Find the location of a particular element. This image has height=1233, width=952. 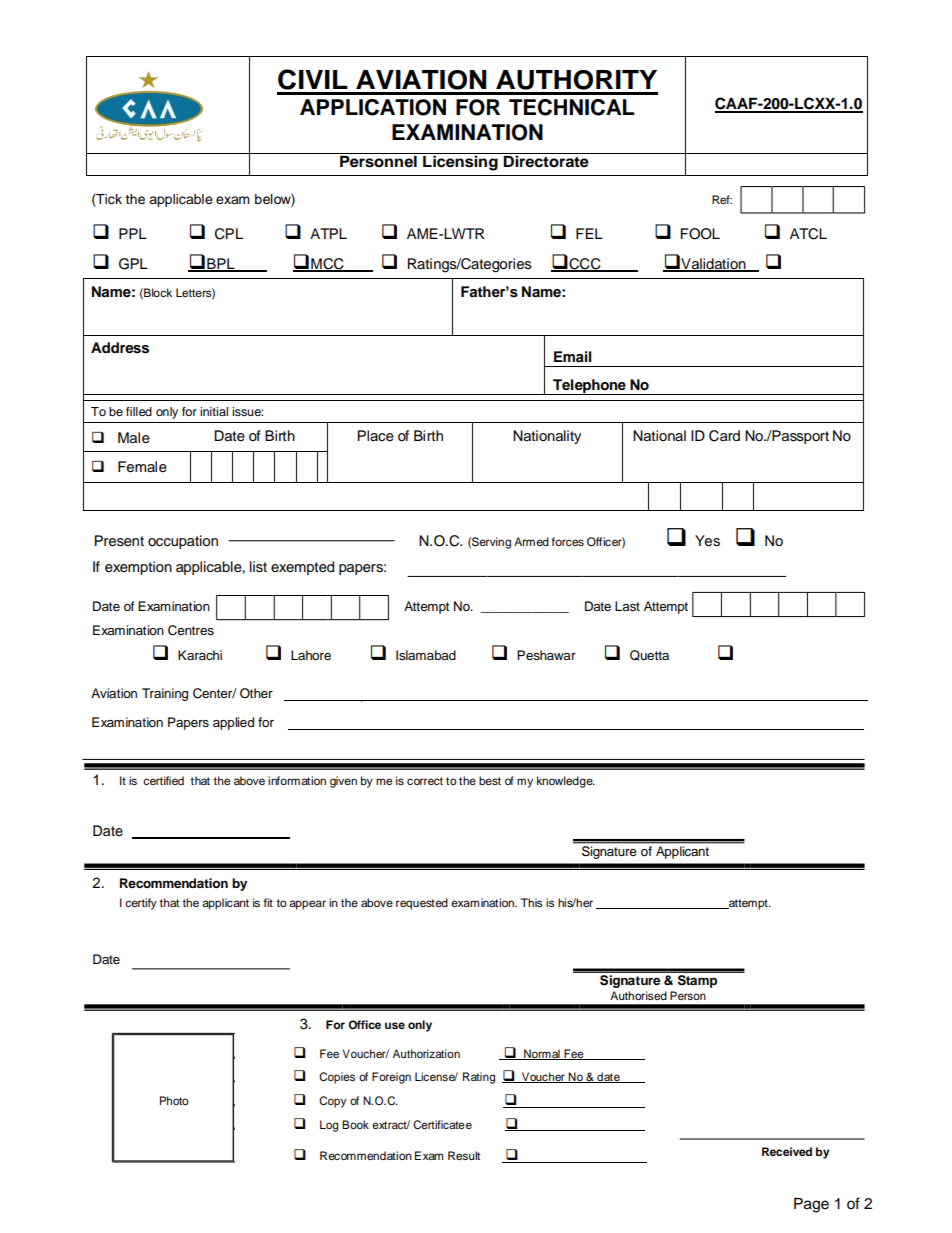

Licensing is located at coordinates (460, 163).
